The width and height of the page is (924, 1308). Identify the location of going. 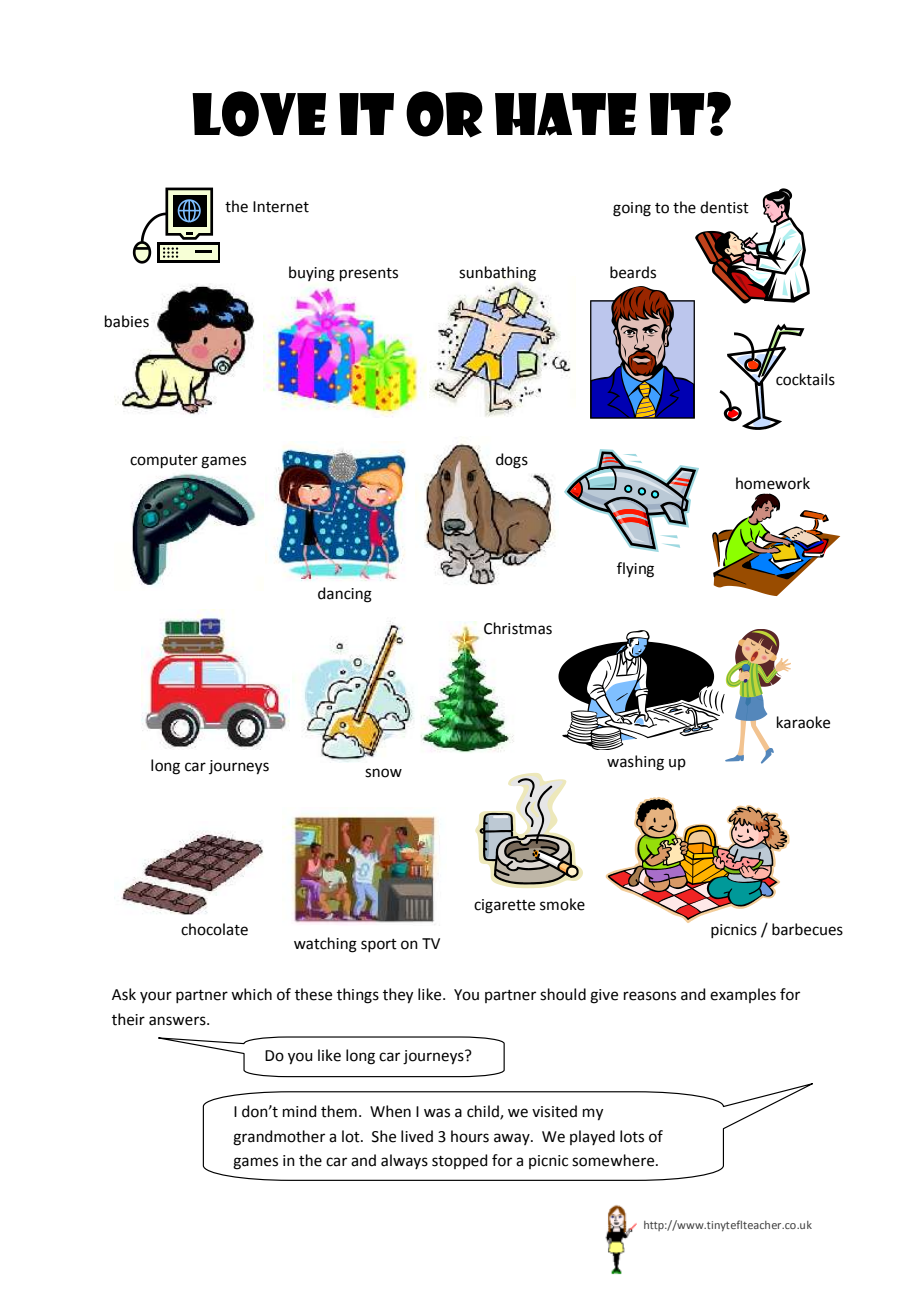
(632, 209).
